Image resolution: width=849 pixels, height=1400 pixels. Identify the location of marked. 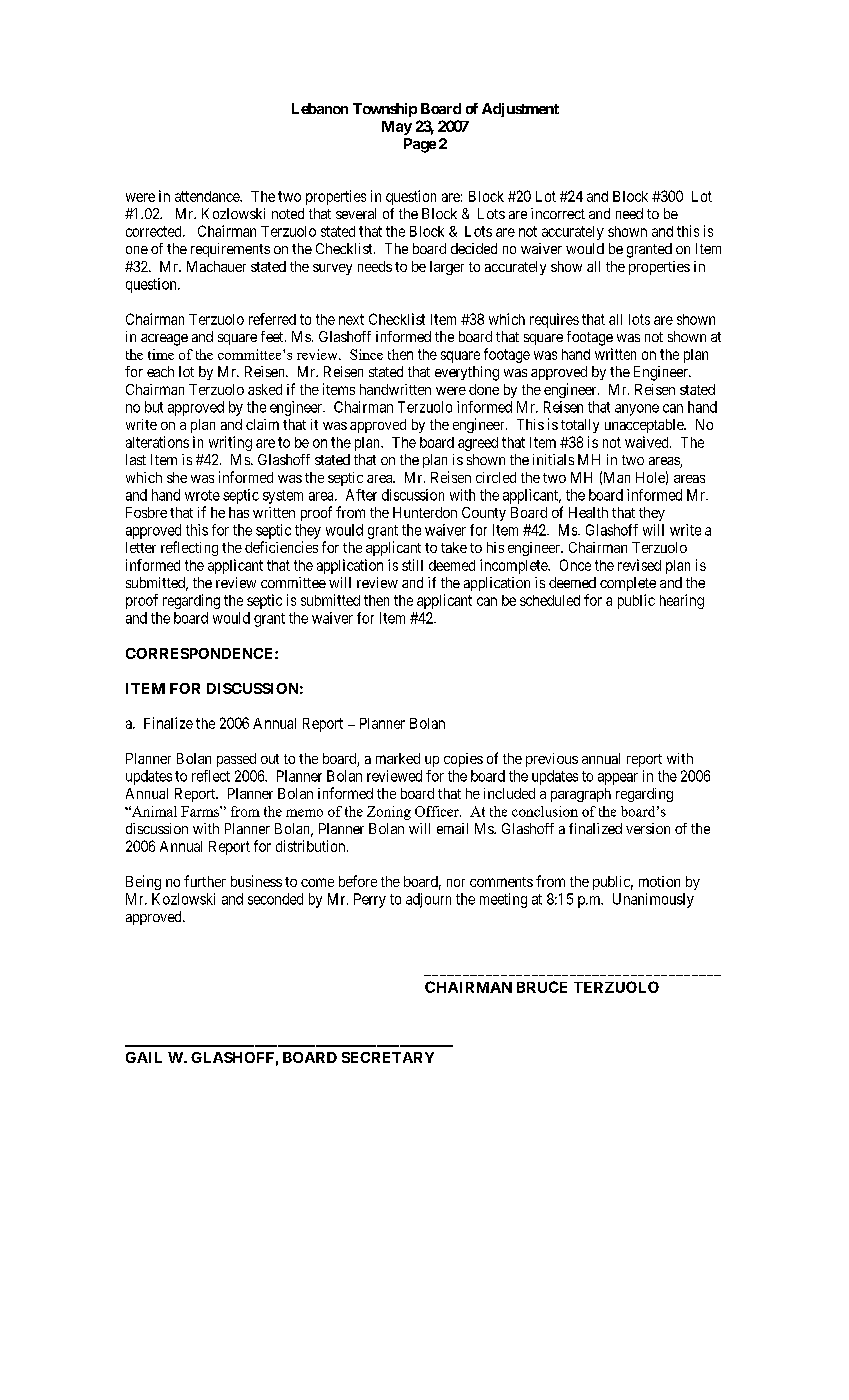
(398, 758).
